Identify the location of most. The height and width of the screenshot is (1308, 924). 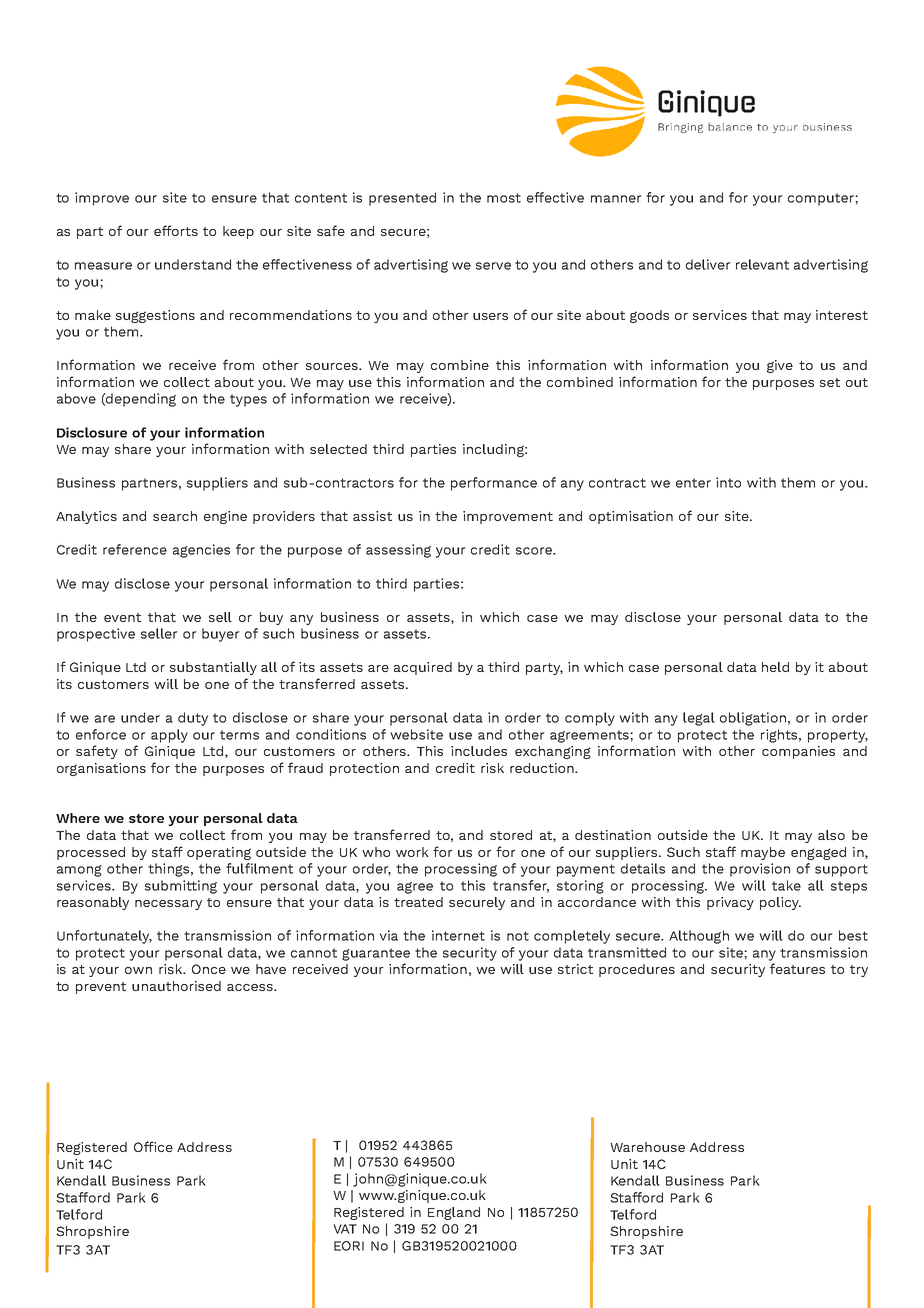
(504, 198).
